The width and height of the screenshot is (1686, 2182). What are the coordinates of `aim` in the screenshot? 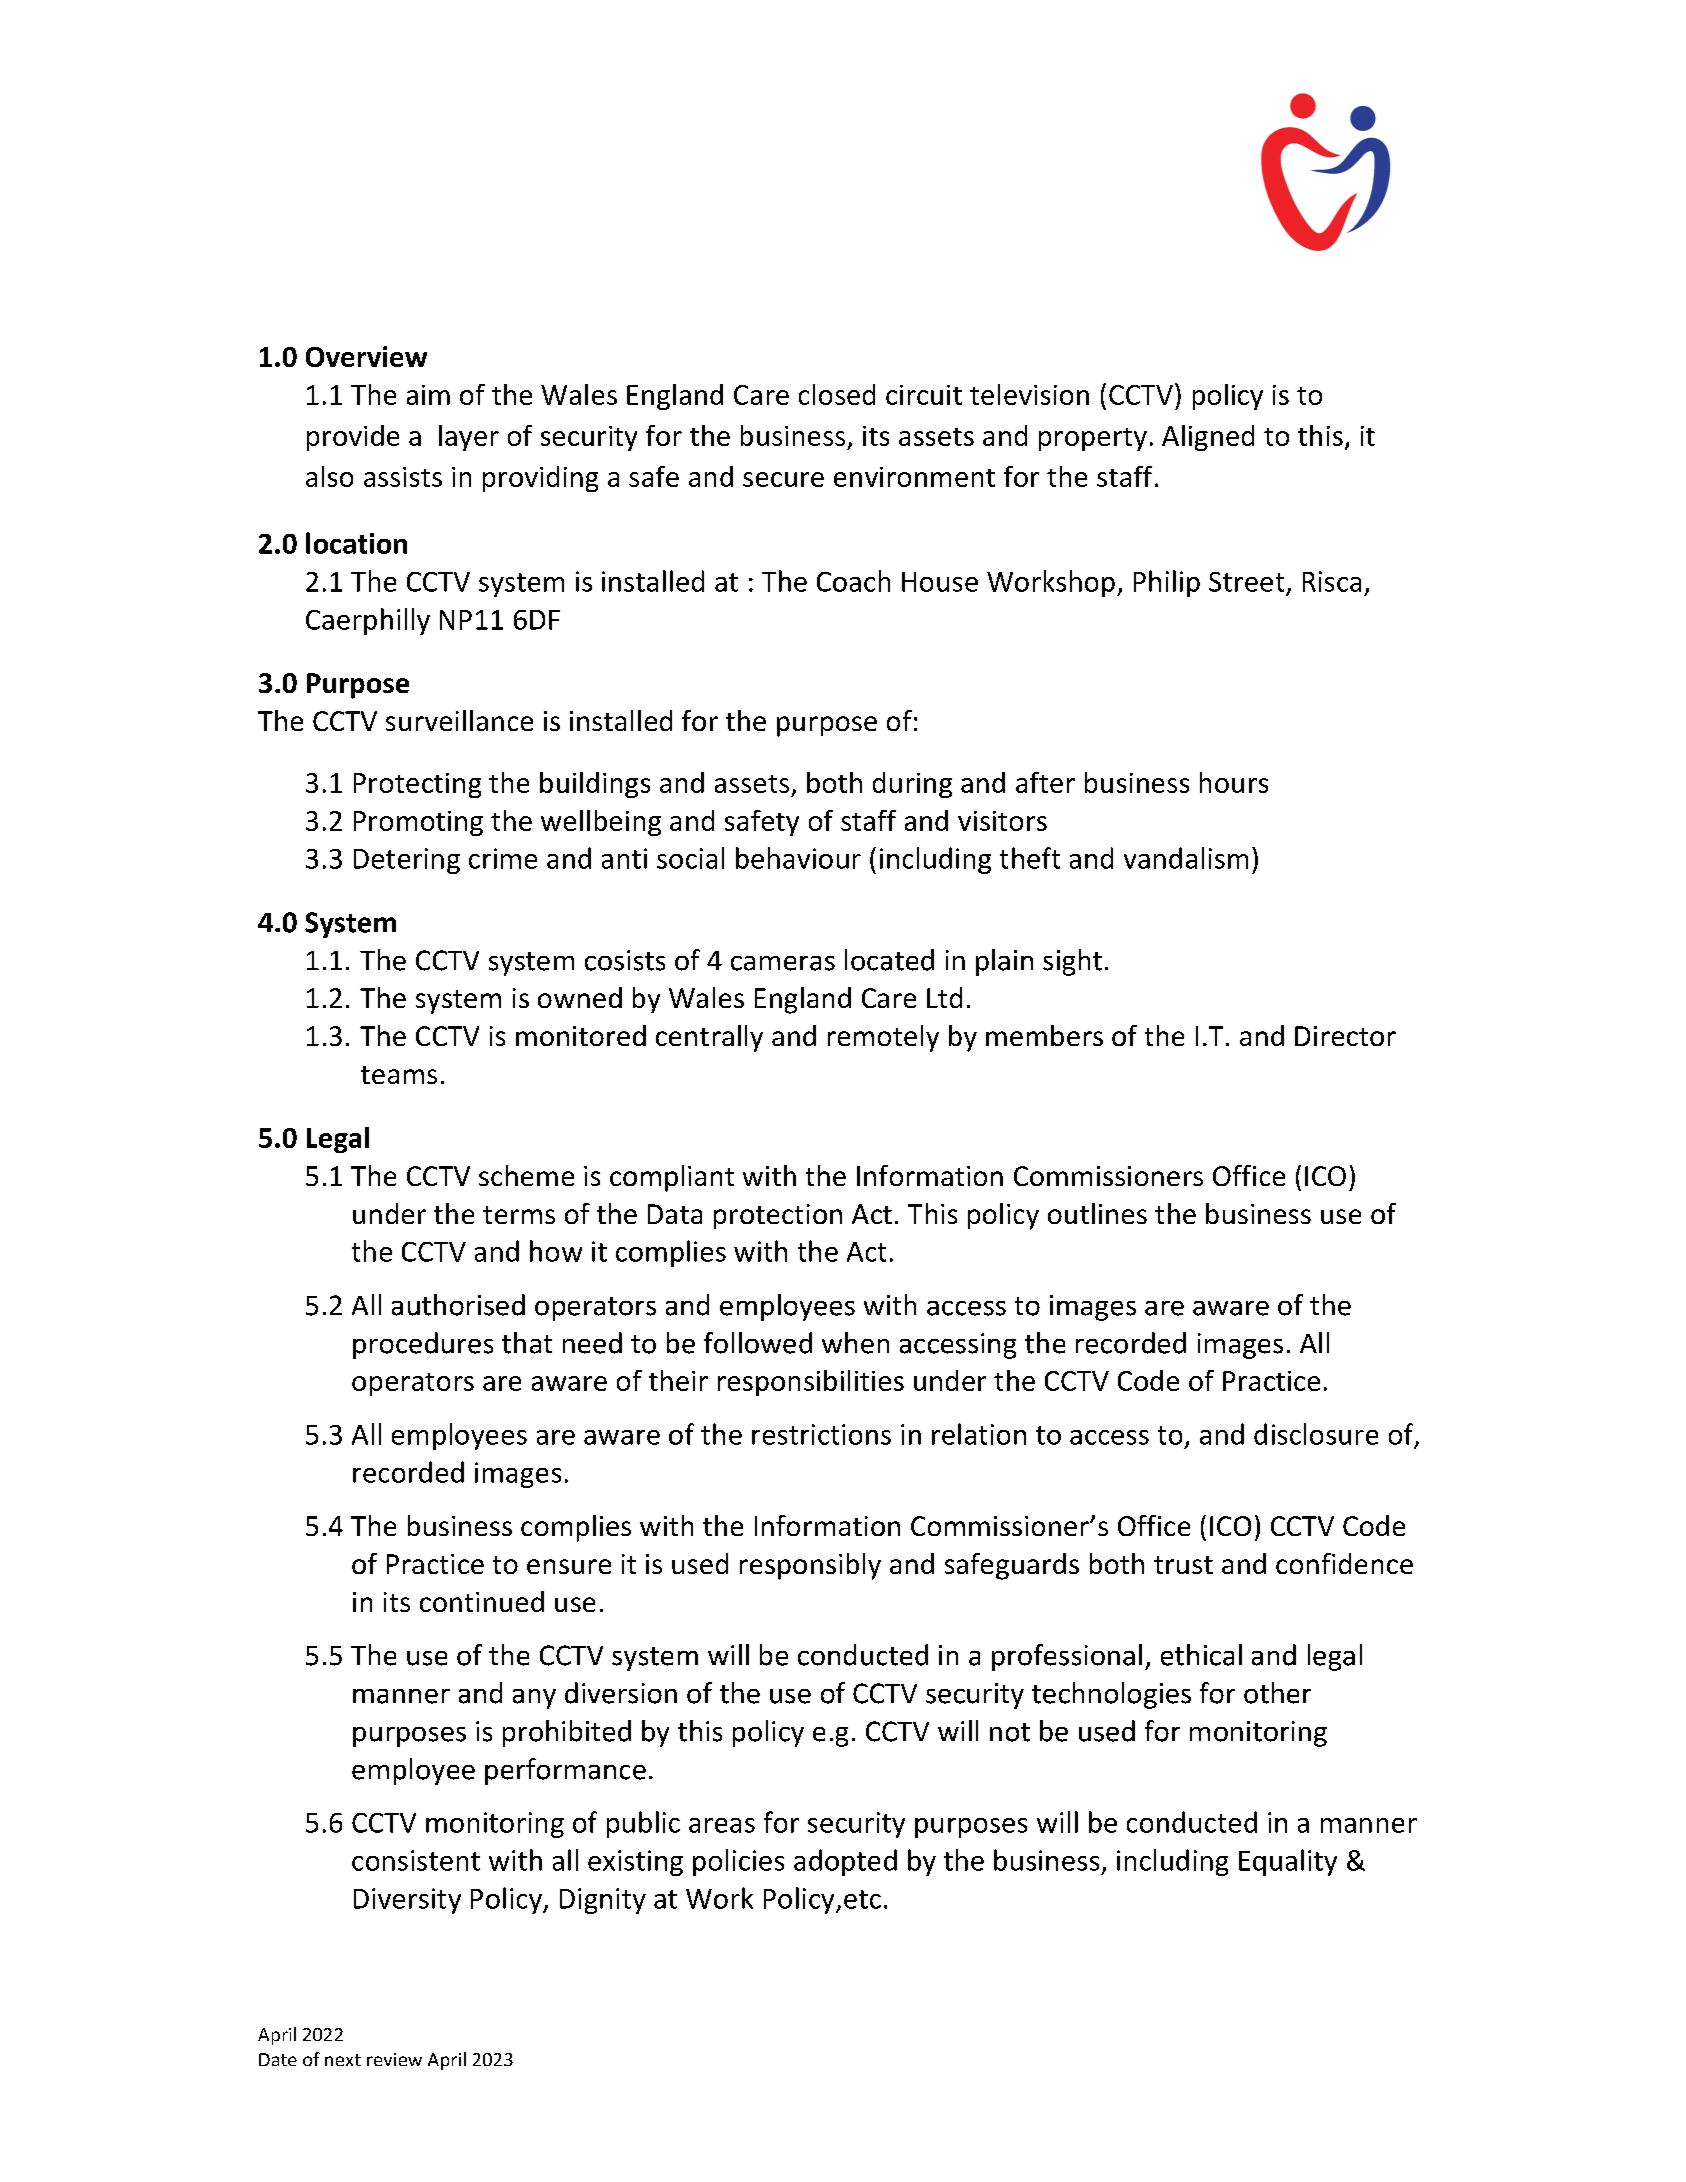 It's located at (428, 395).
